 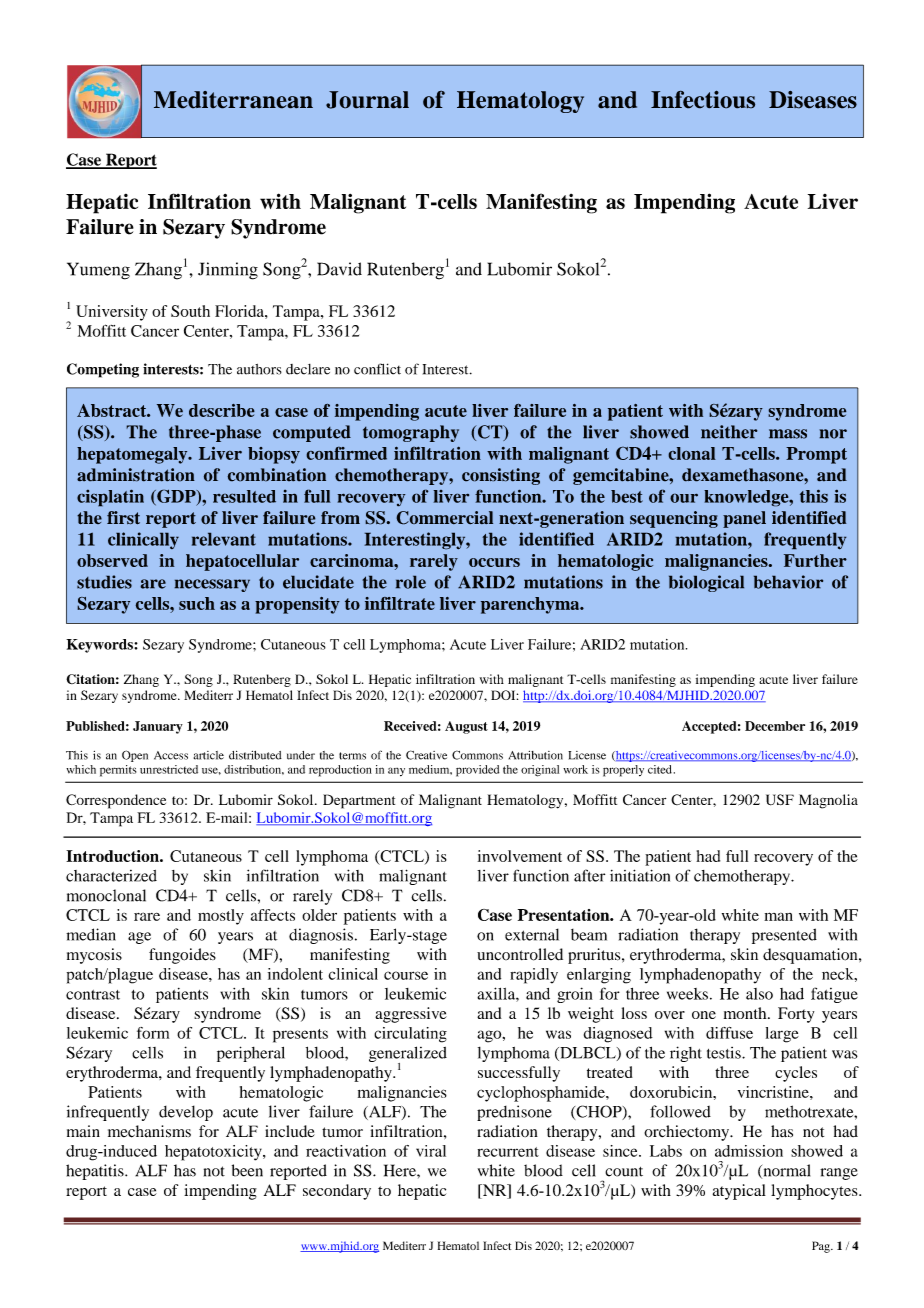 What do you see at coordinates (729, 432) in the page?
I see `neither` at bounding box center [729, 432].
